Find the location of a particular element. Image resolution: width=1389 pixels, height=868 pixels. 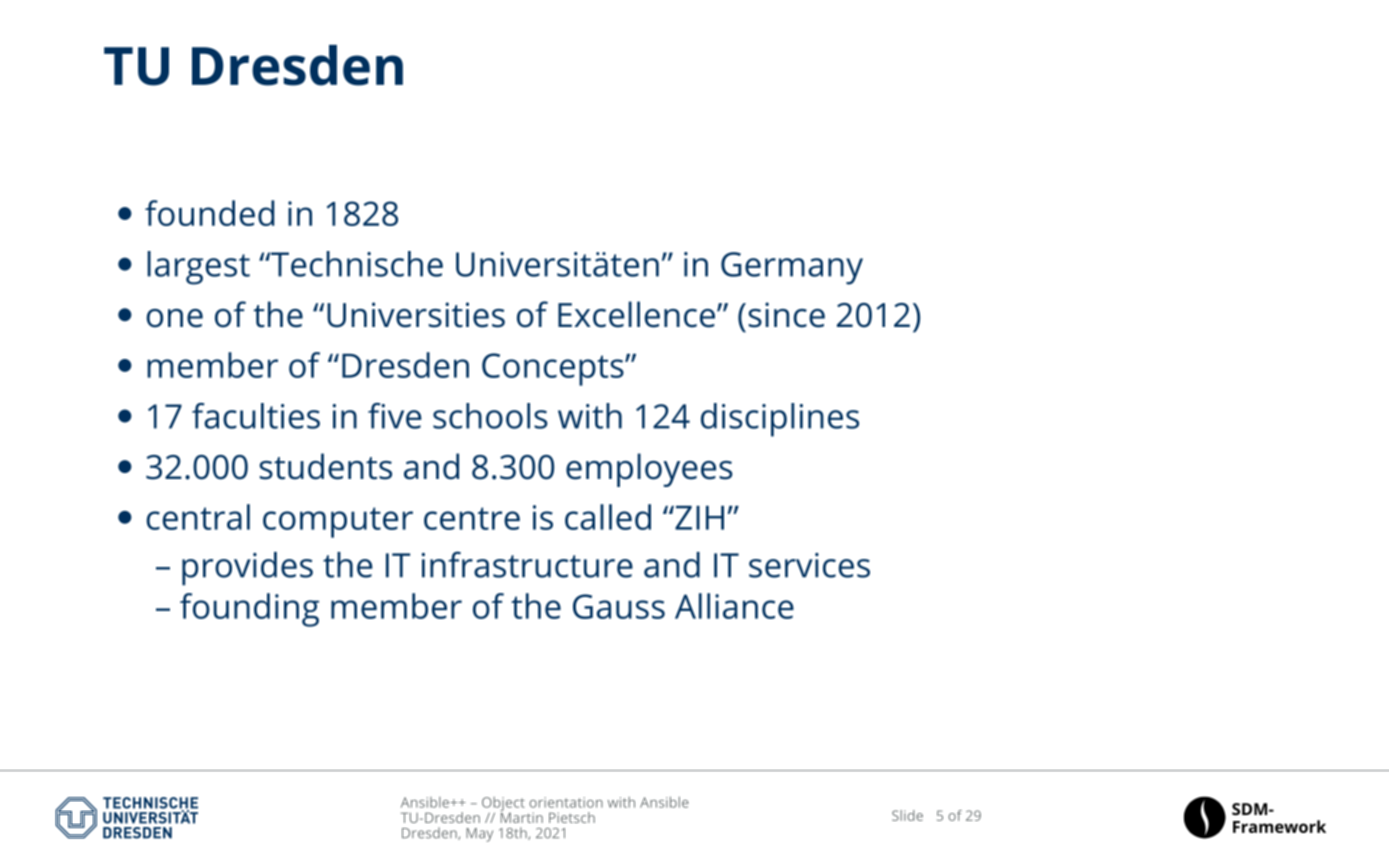

Excellence is located at coordinates (636, 314).
